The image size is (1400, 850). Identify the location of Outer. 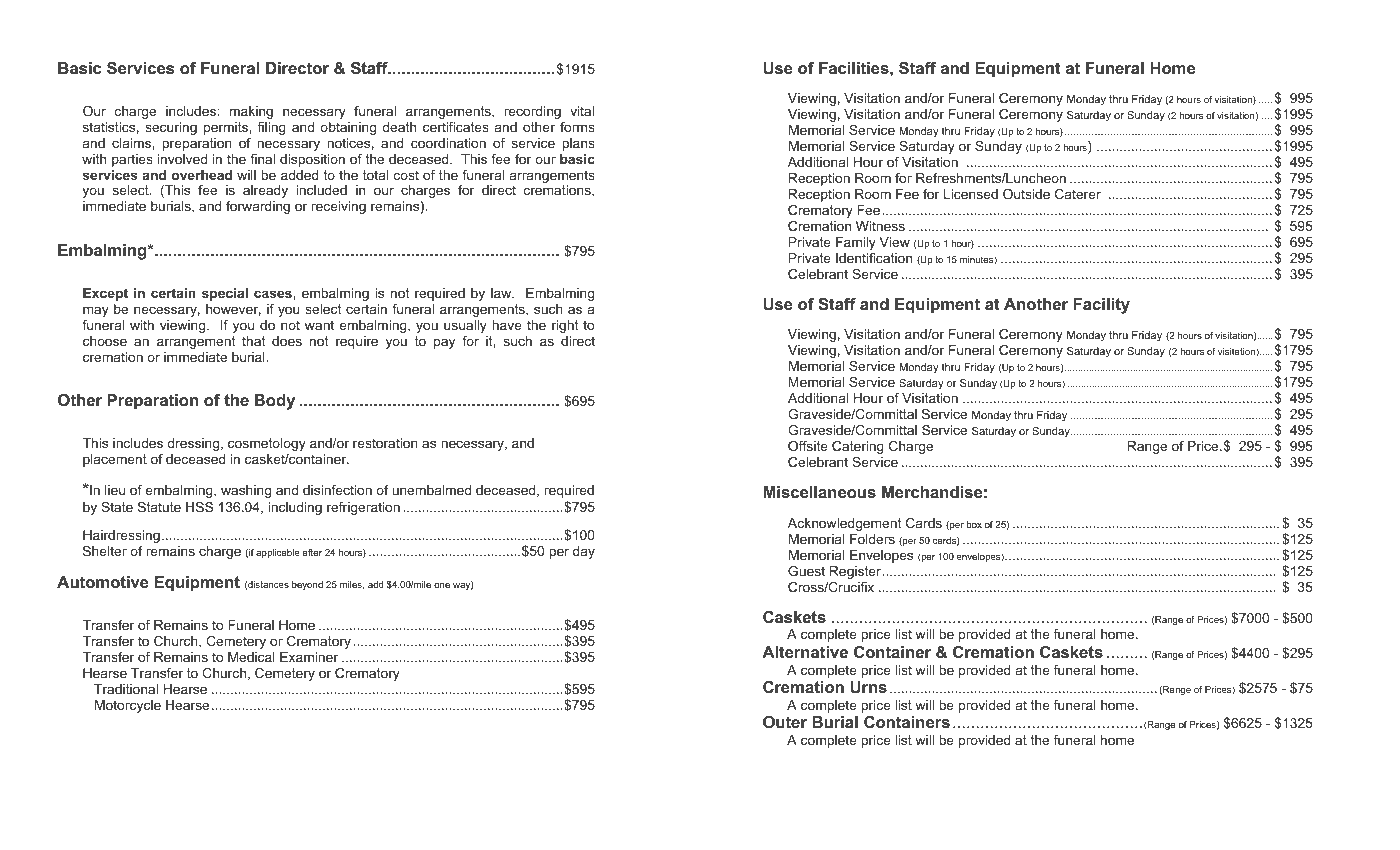
(785, 722).
